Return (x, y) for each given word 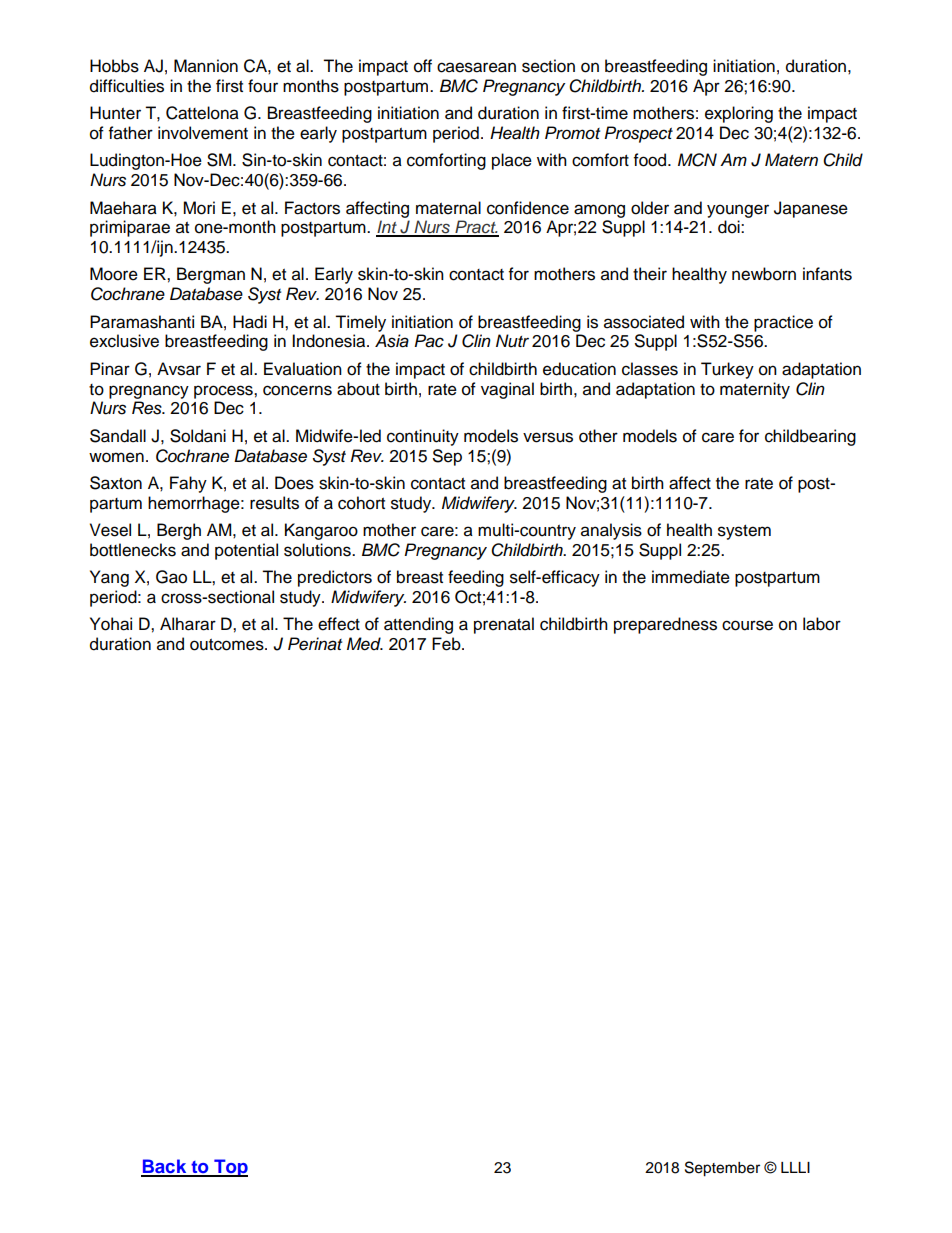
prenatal (504, 625)
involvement (203, 133)
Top (230, 1168)
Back (165, 1167)
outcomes (228, 645)
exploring (739, 114)
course (747, 625)
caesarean (476, 67)
